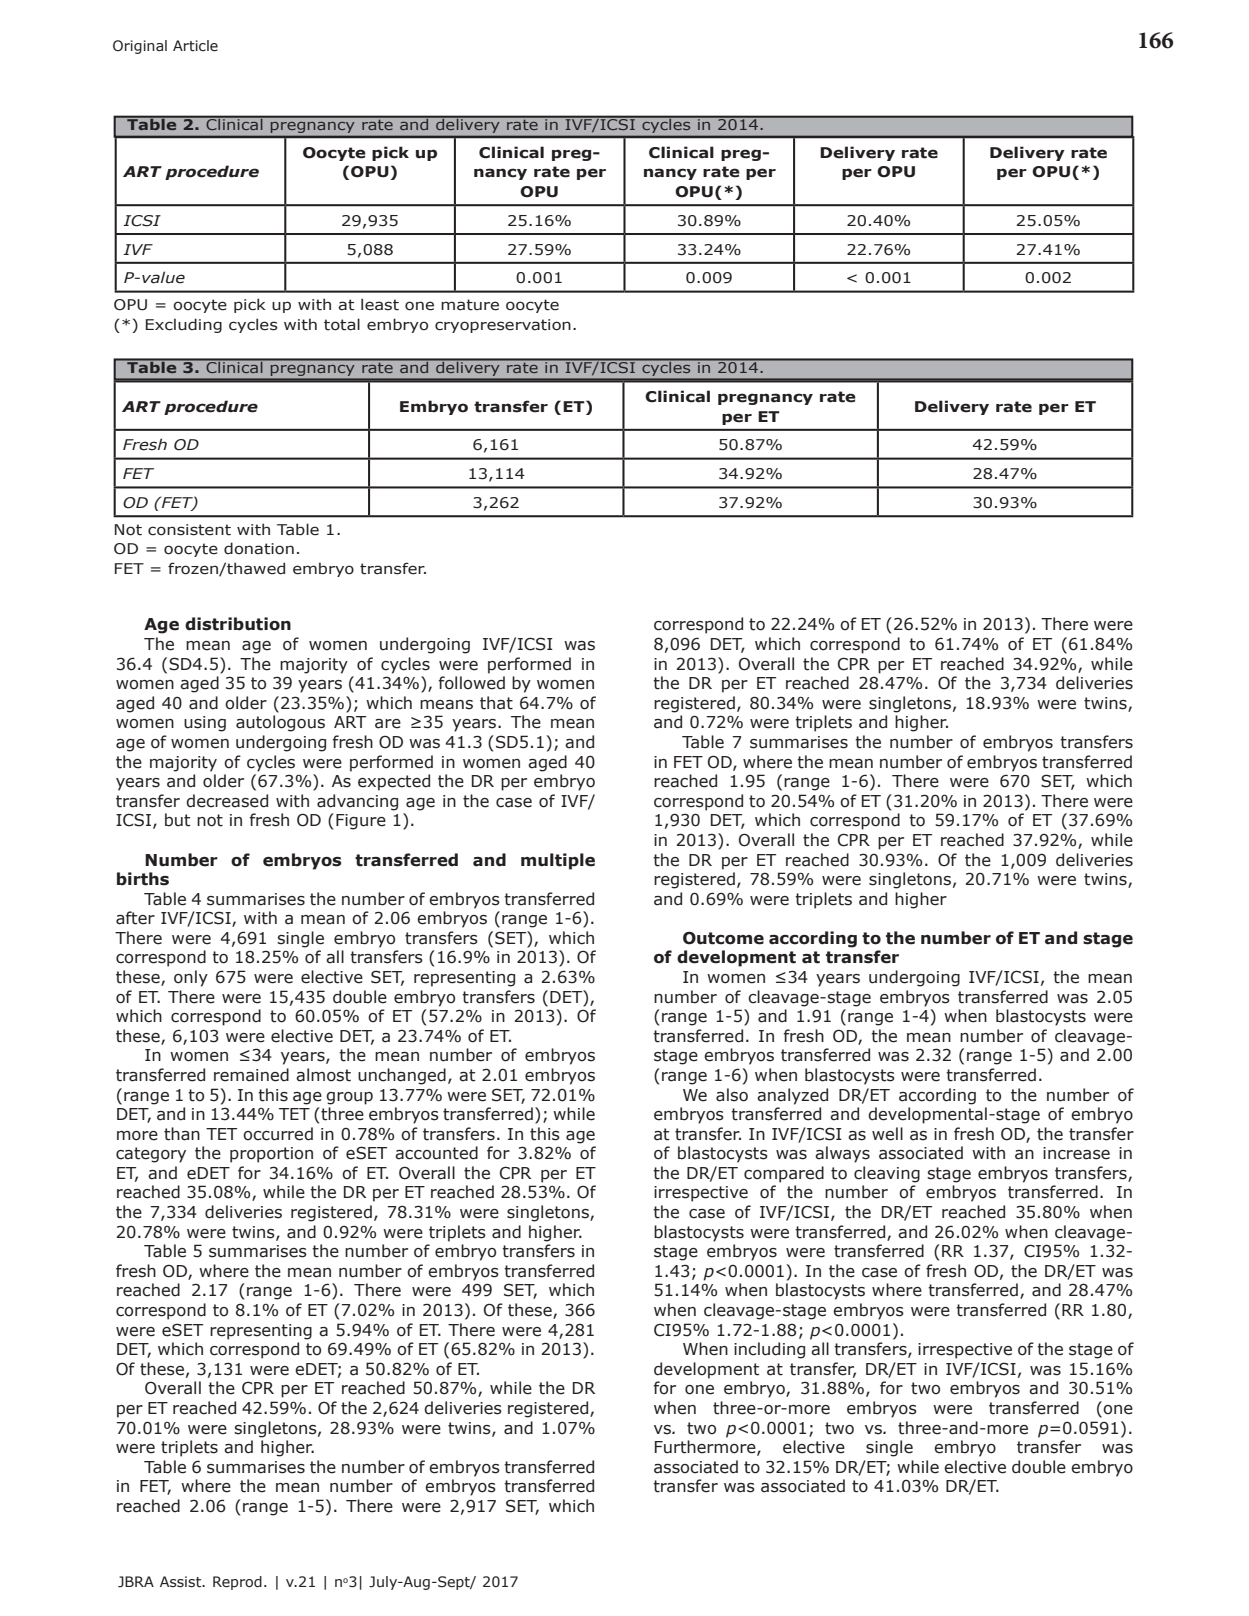 This document has width=1249, height=1616. What do you see at coordinates (887, 1174) in the document?
I see `cleaving` at bounding box center [887, 1174].
